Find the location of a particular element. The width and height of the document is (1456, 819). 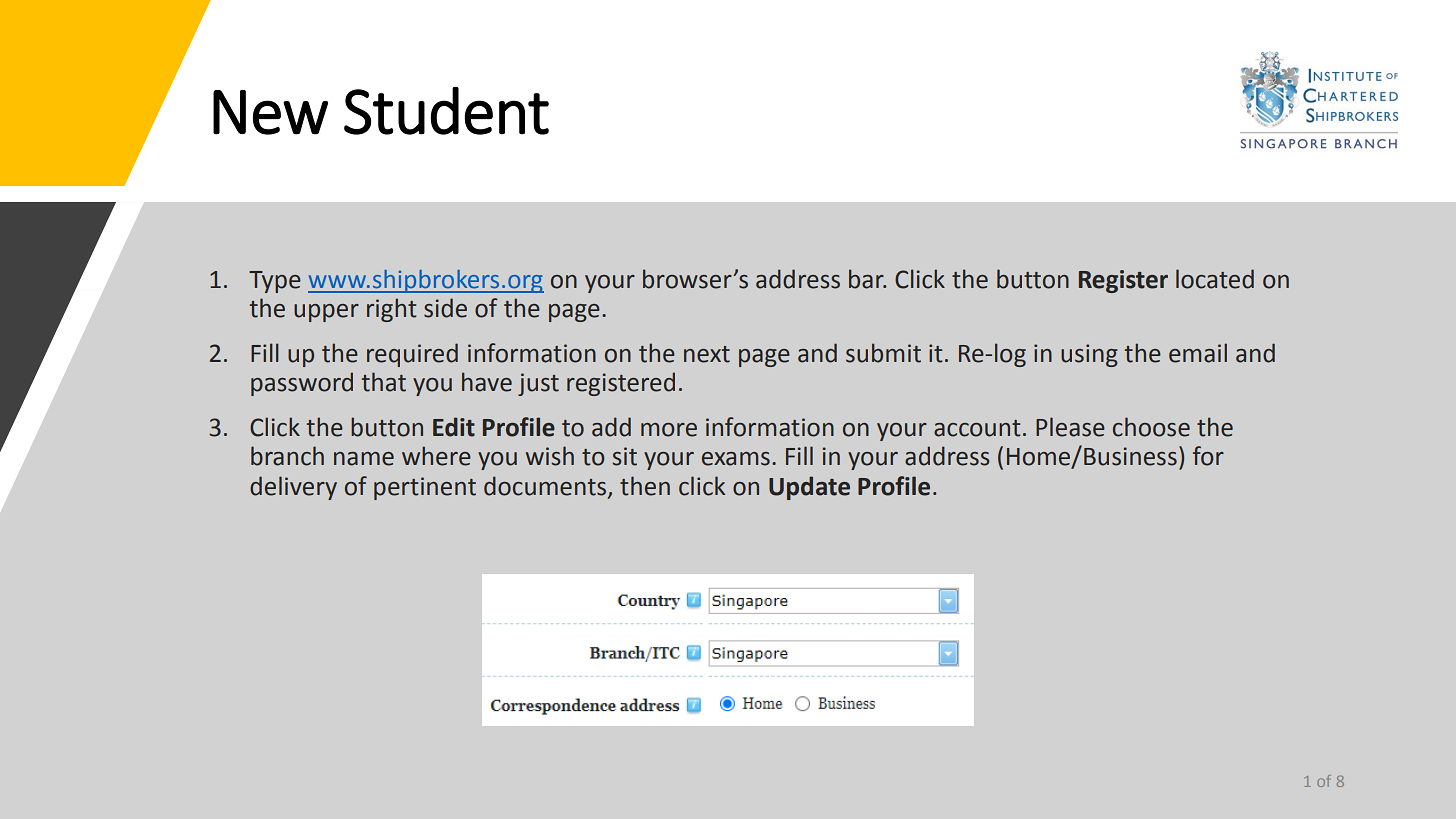

required is located at coordinates (412, 355).
